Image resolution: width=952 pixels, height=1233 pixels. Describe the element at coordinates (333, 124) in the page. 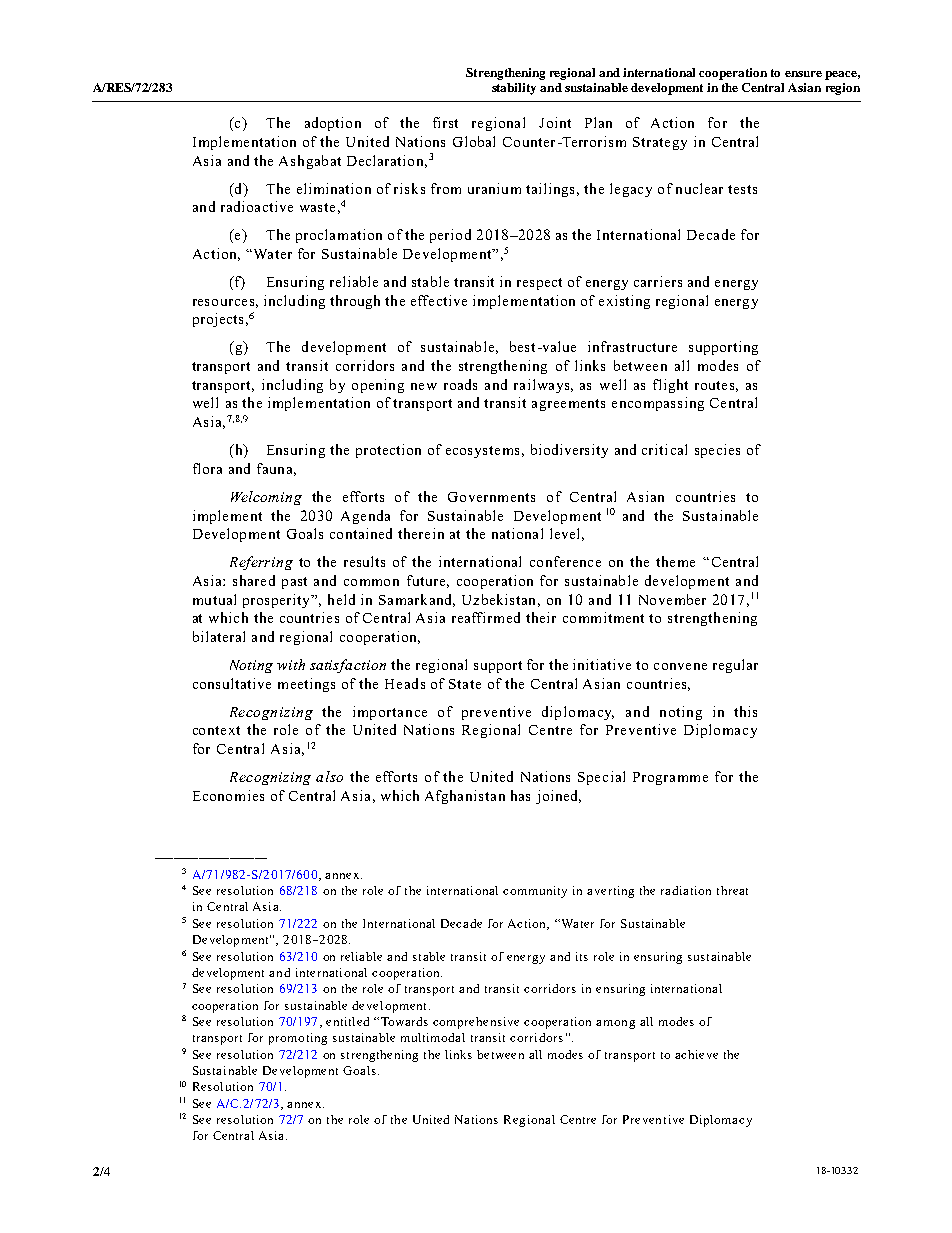

I see `adoption` at that location.
